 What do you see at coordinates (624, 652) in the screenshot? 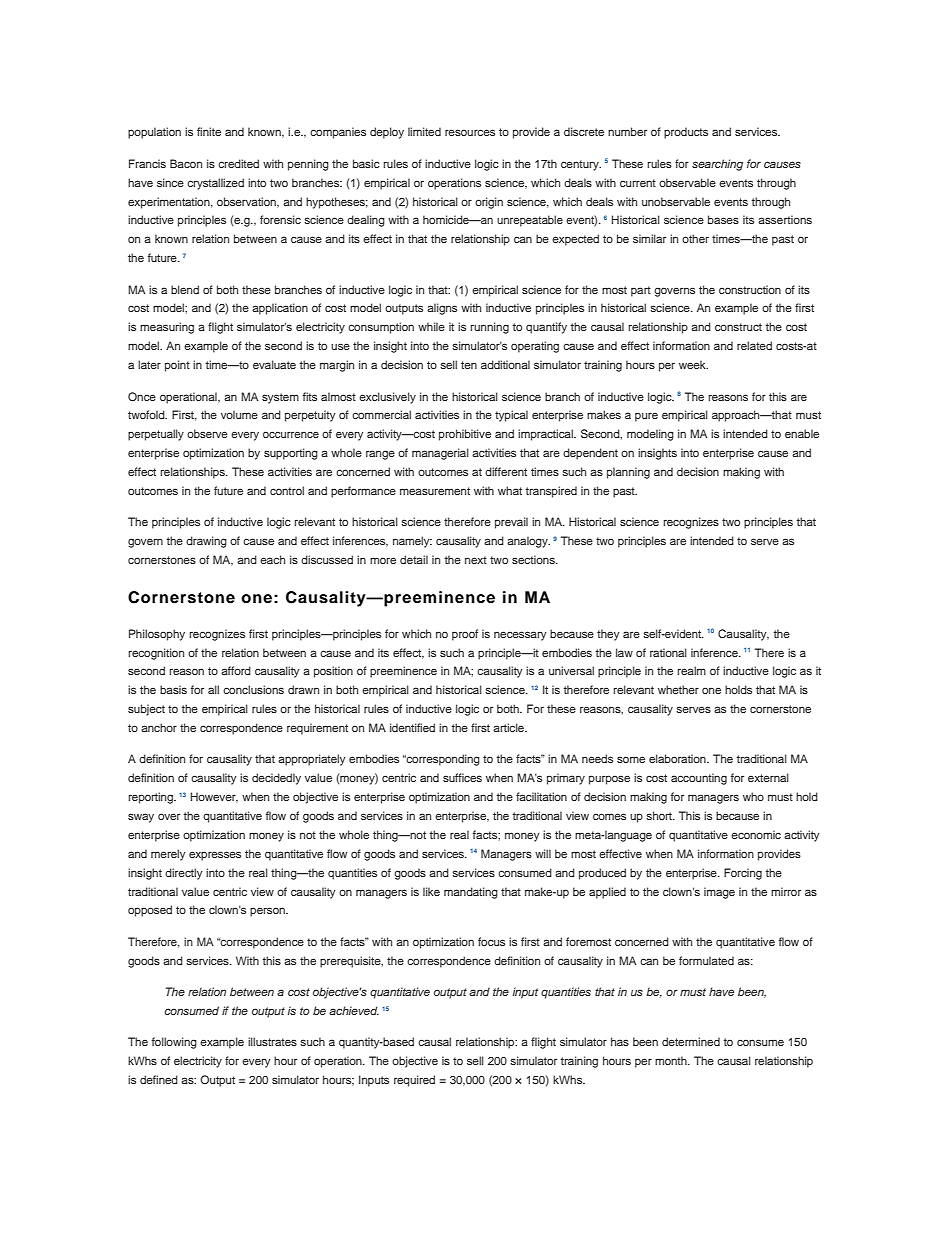
I see `law` at bounding box center [624, 652].
